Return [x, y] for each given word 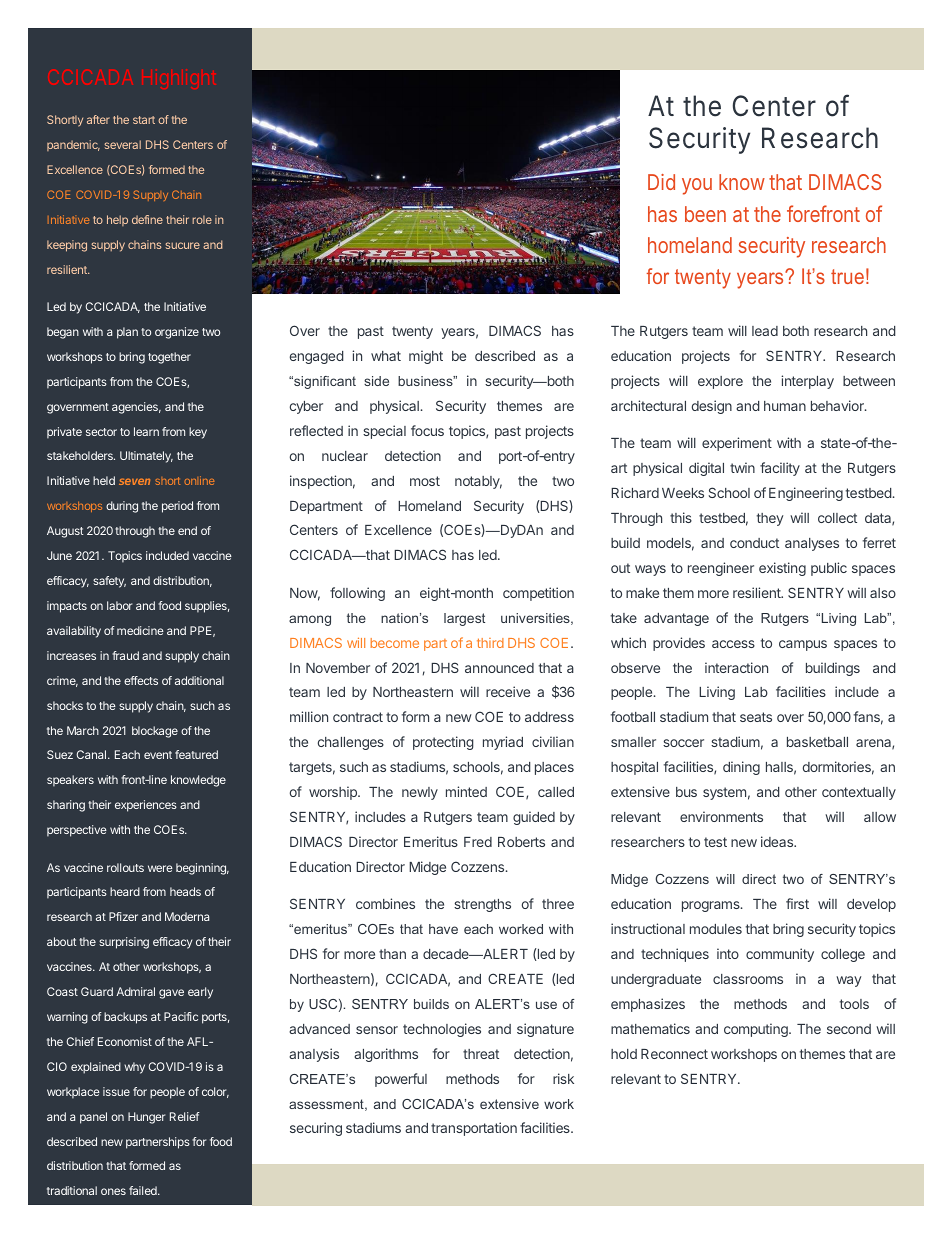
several [122, 144]
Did [661, 182]
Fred [478, 842]
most [425, 481]
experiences [146, 806]
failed [144, 1190]
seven [134, 481]
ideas [778, 841]
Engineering [806, 494]
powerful [401, 1080]
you [697, 186]
